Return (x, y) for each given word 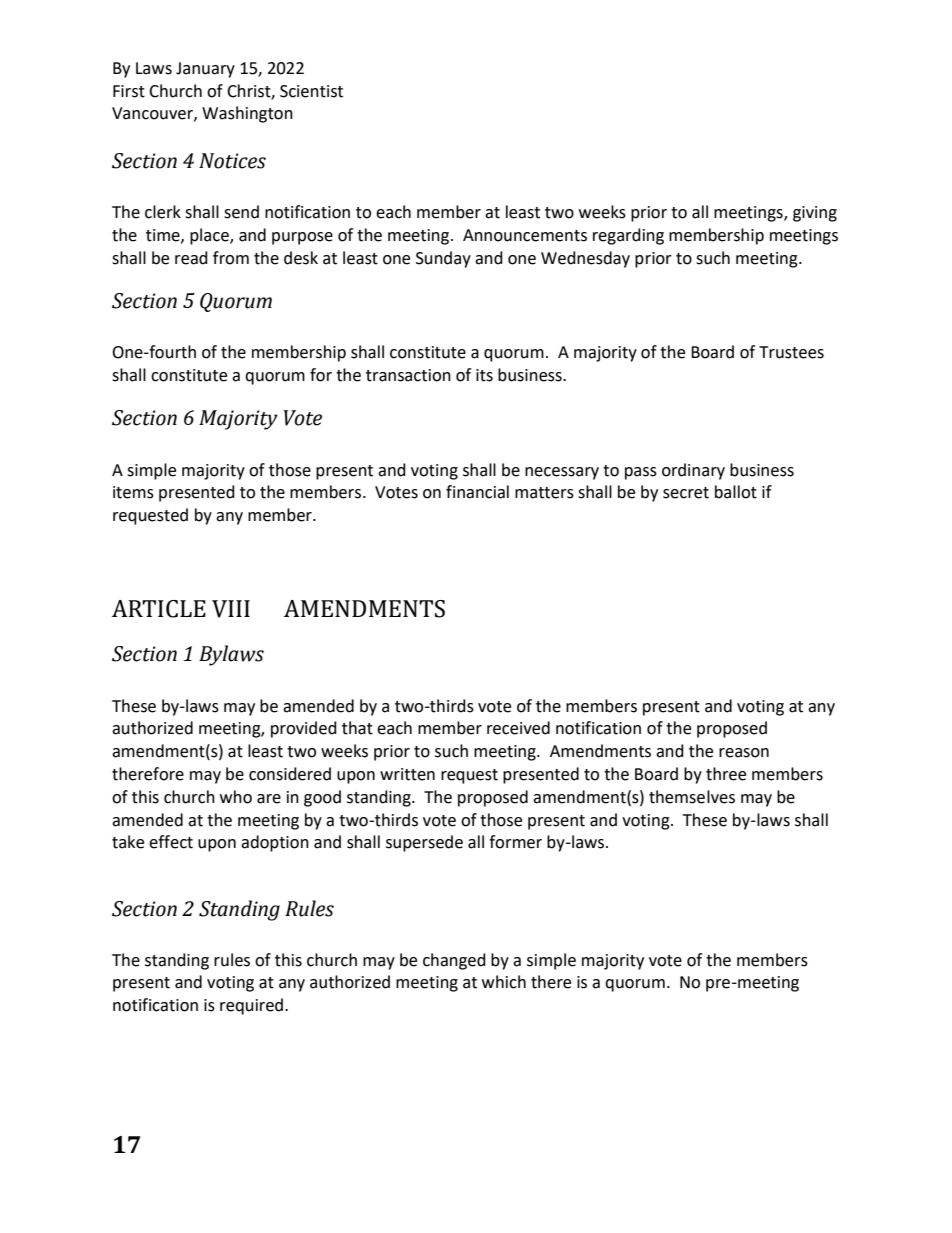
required (253, 1006)
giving (815, 214)
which (504, 982)
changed (454, 961)
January (205, 70)
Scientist (311, 91)
